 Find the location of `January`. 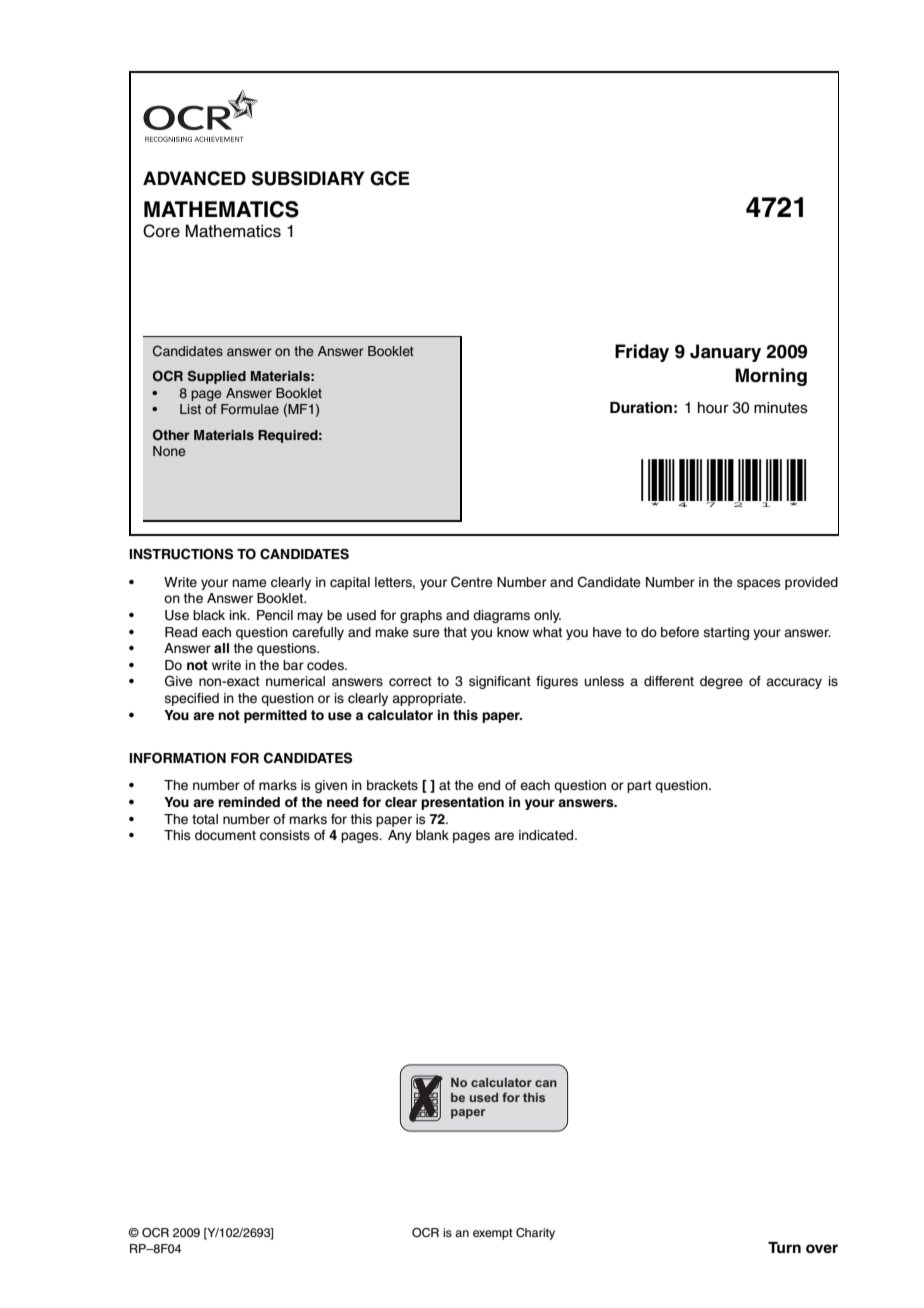

January is located at coordinates (725, 353).
